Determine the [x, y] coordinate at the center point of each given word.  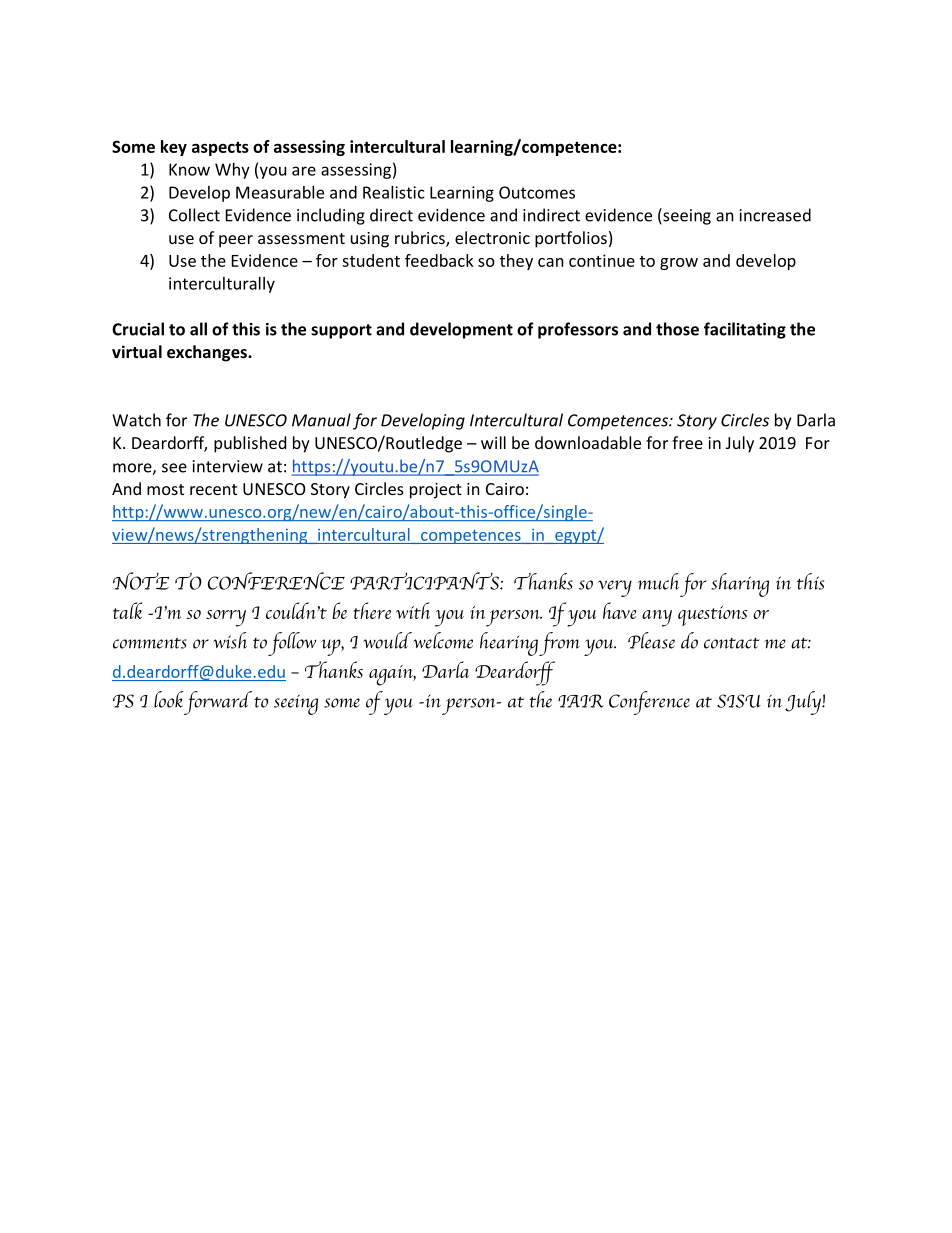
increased [775, 215]
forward [218, 703]
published [250, 444]
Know [189, 169]
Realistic [393, 192]
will [493, 442]
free [687, 442]
